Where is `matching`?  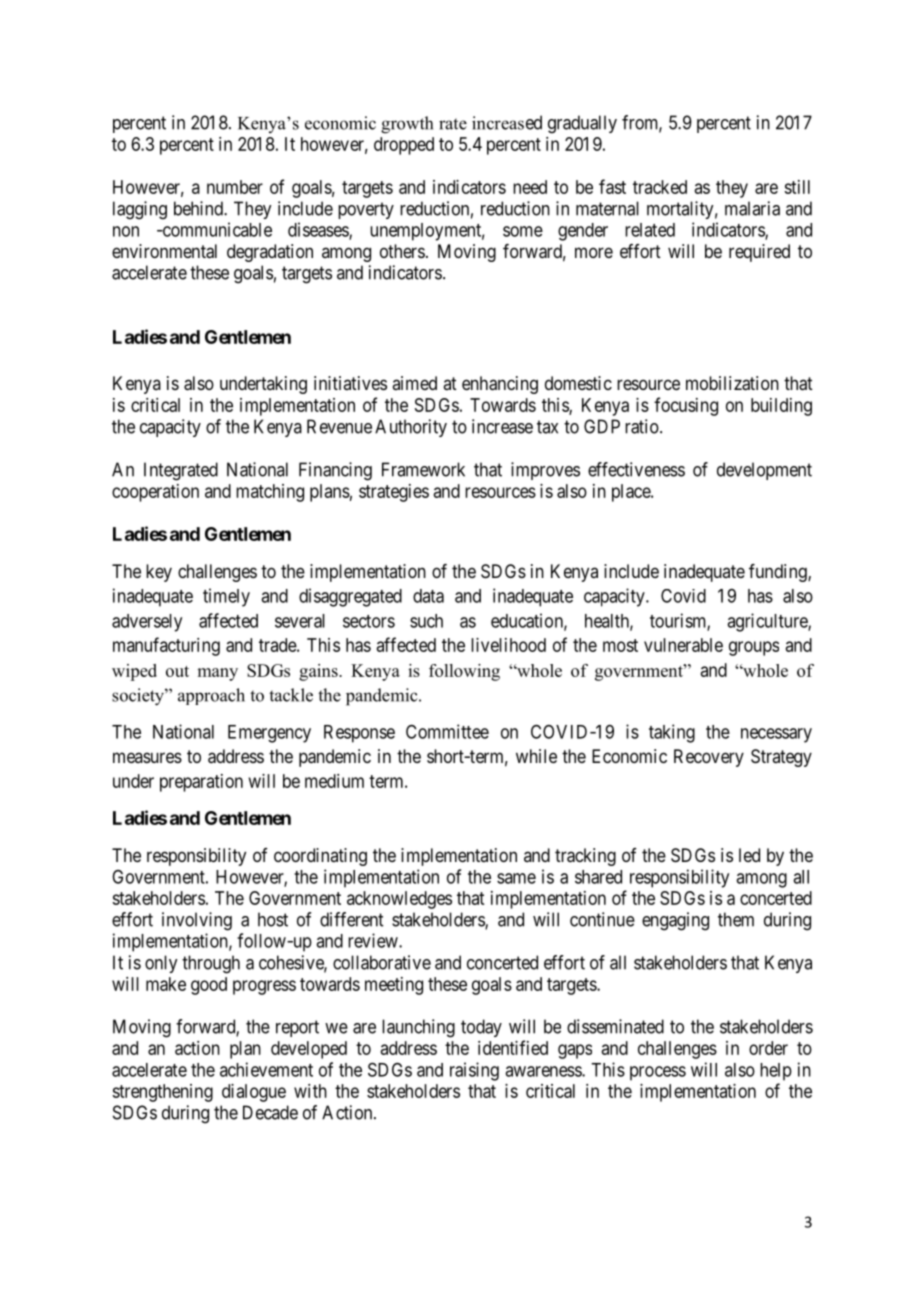
matching is located at coordinates (270, 493).
